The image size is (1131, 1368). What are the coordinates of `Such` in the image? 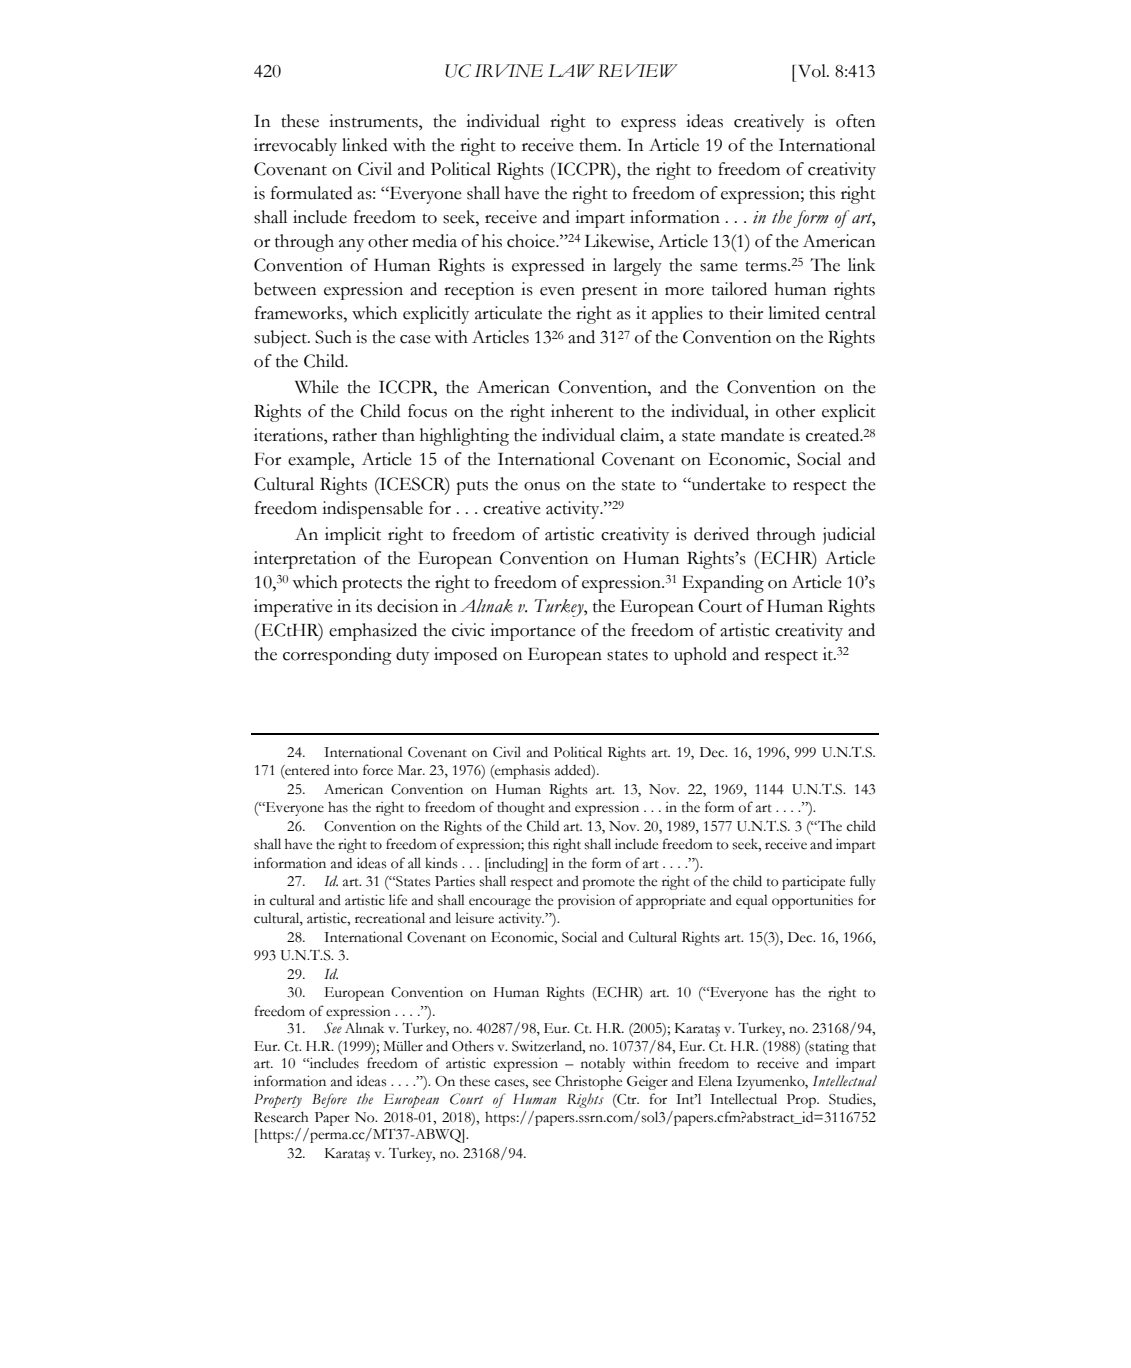 It's located at (333, 337).
